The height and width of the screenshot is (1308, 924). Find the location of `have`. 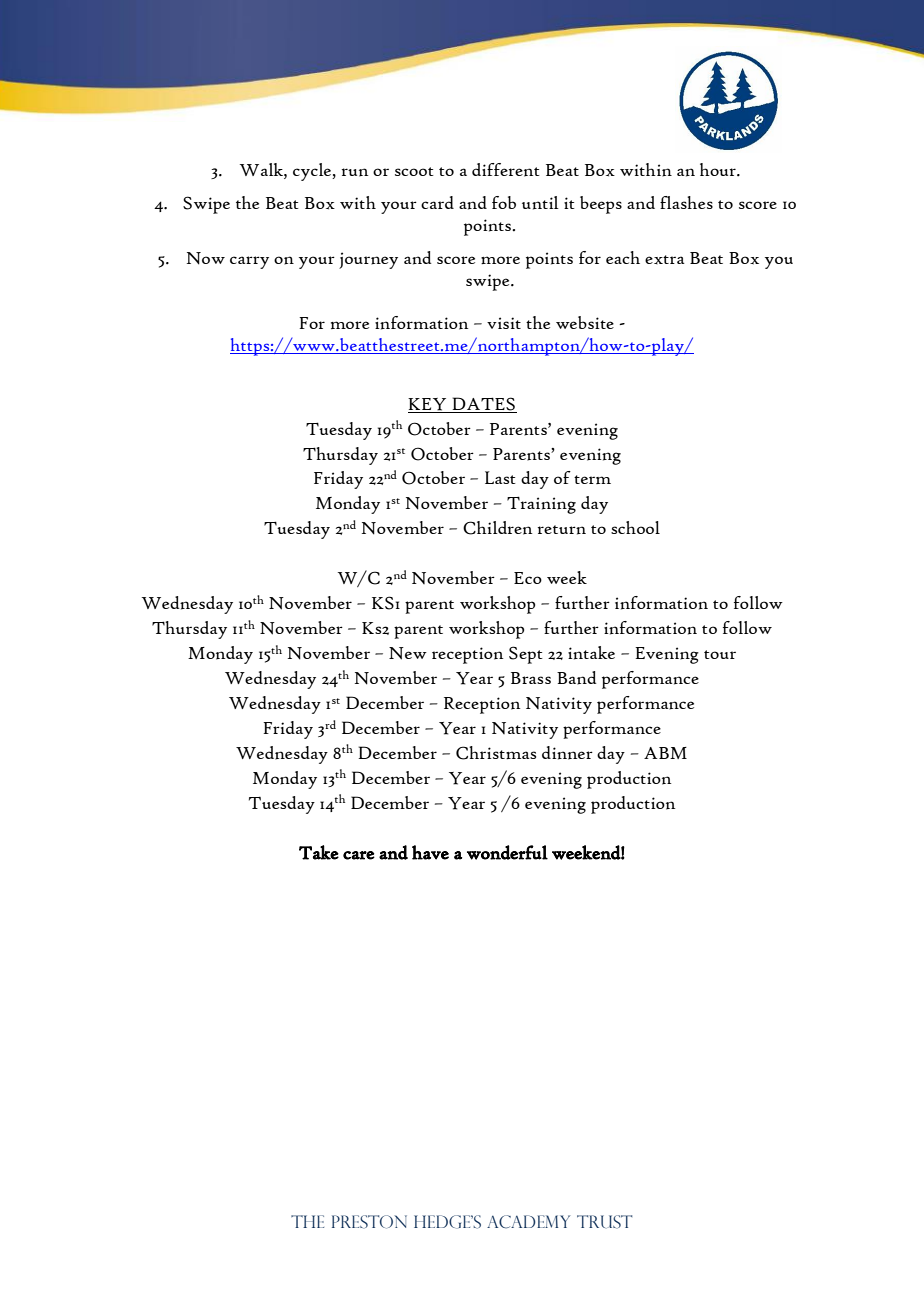

have is located at coordinates (430, 852).
